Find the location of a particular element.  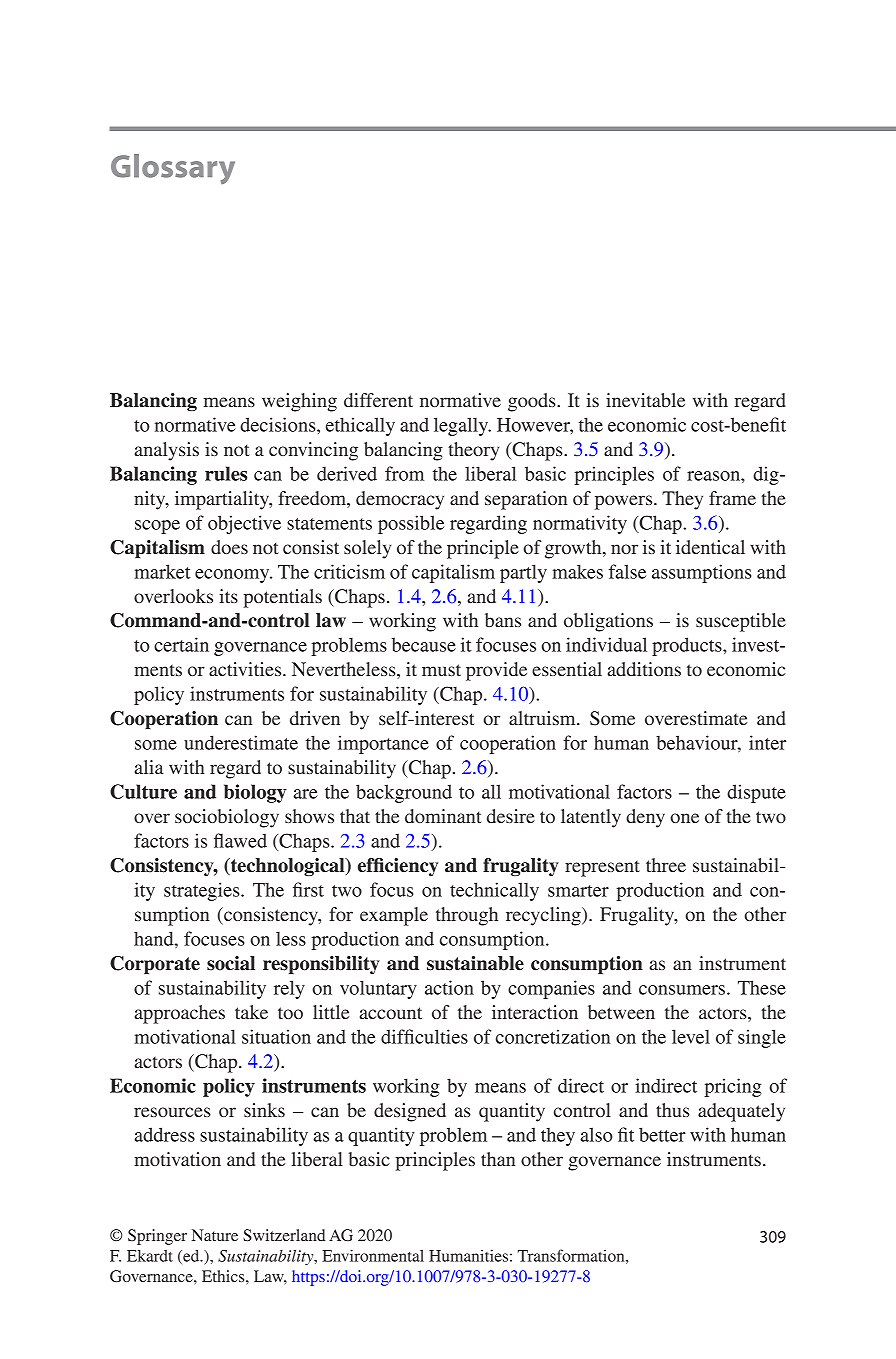

different is located at coordinates (378, 400).
